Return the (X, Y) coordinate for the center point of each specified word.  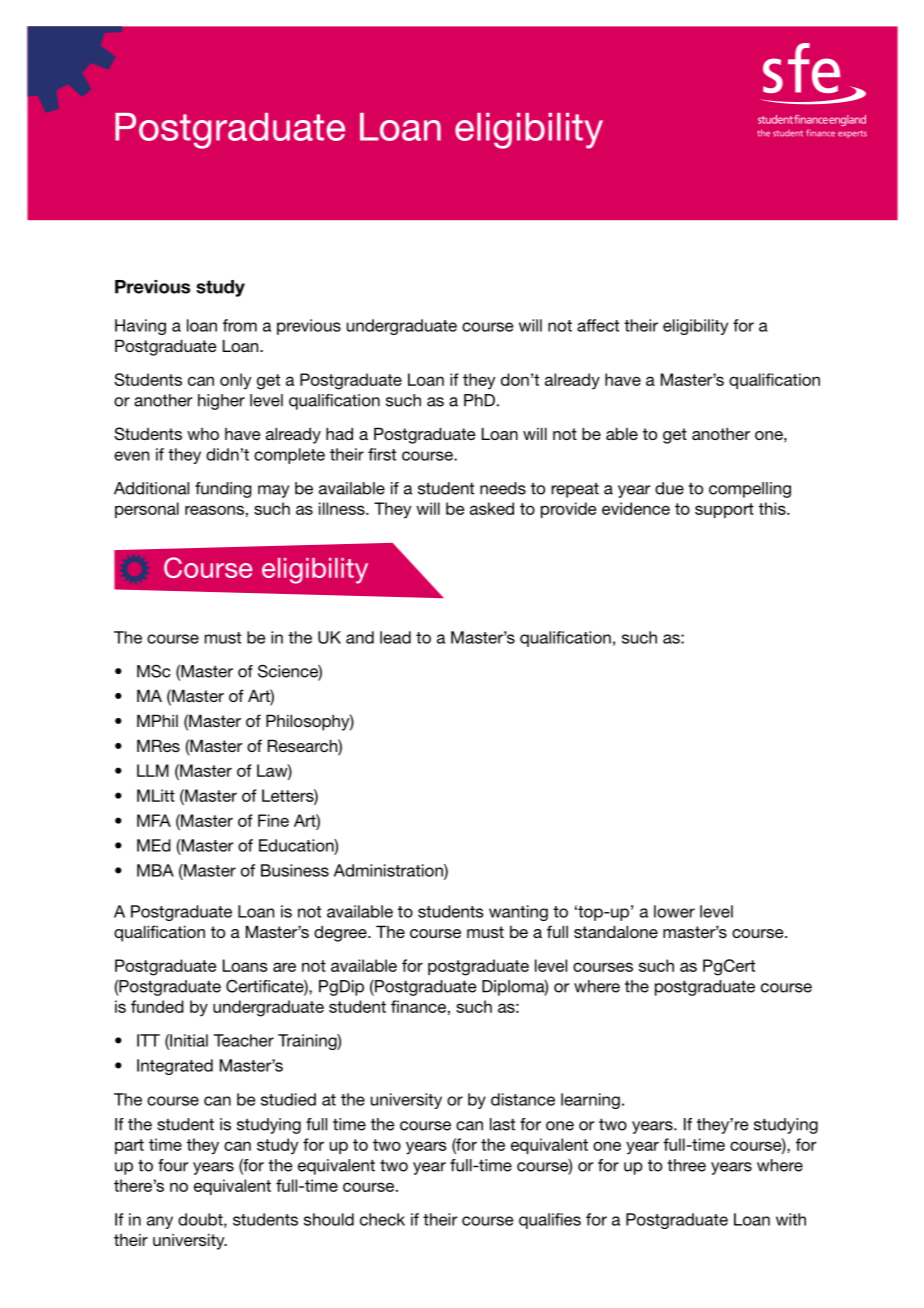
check (382, 1219)
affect (598, 325)
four (173, 1165)
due (669, 488)
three (686, 1165)
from (240, 325)
